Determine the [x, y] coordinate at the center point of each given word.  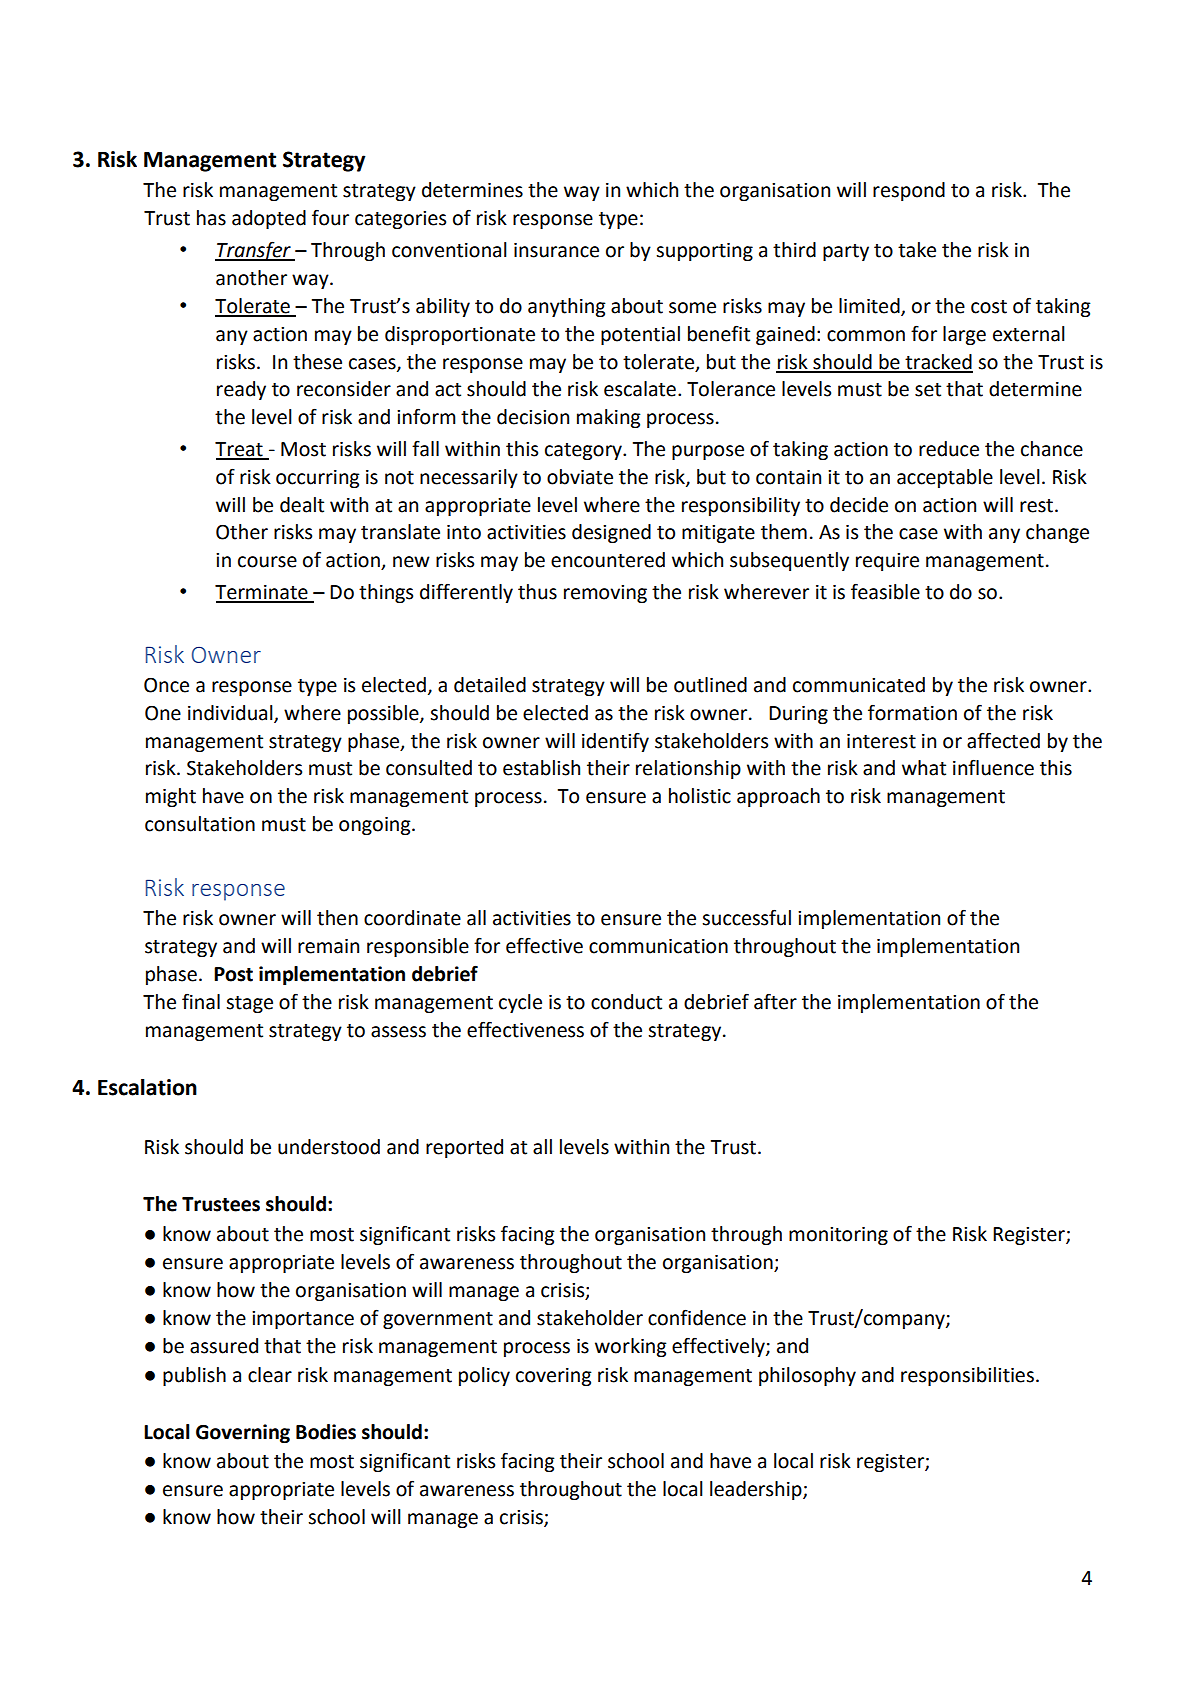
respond [909, 191]
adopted [269, 219]
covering [554, 1377]
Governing [243, 1433]
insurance [556, 250]
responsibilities [967, 1376]
